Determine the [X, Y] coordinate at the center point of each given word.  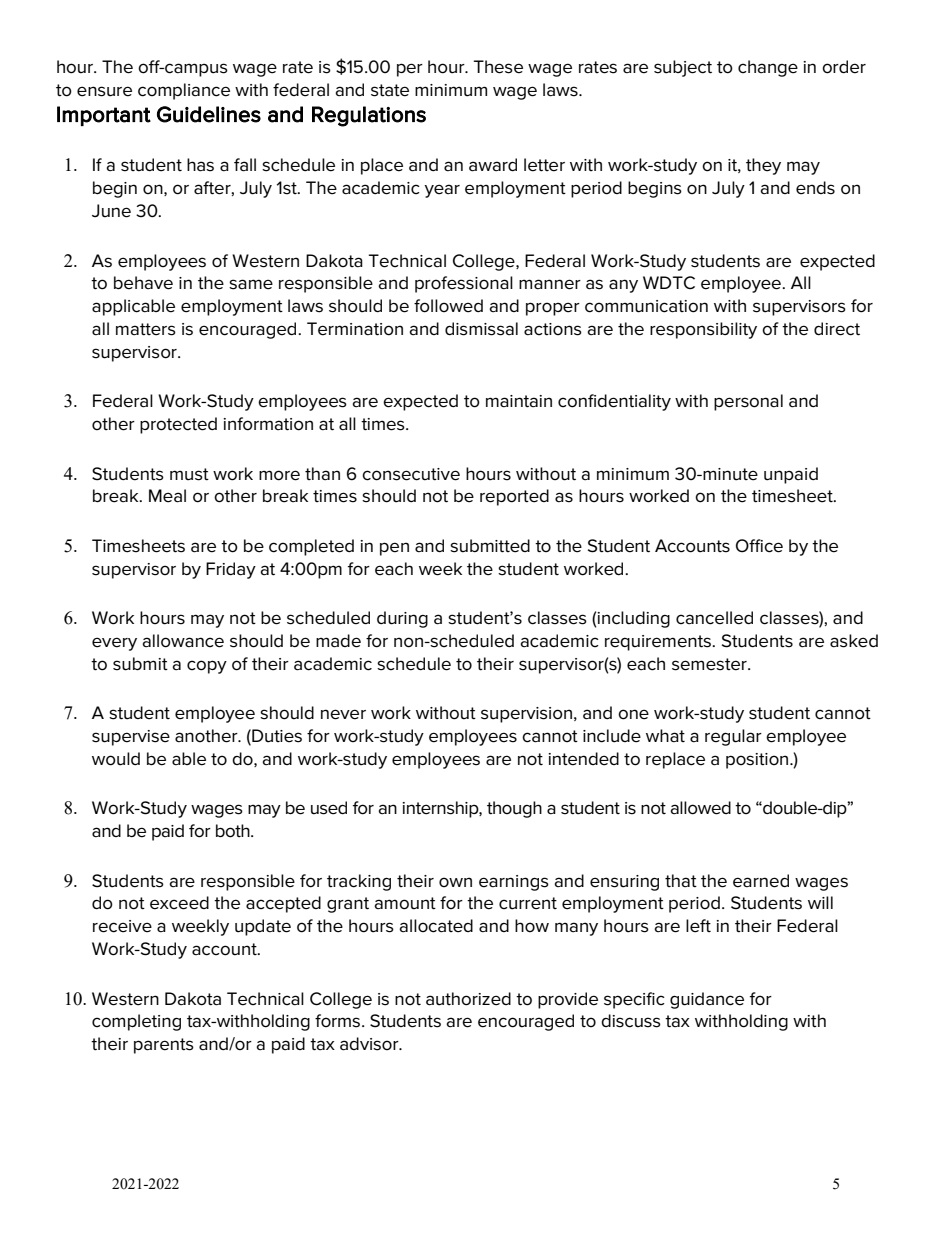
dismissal [481, 329]
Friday [231, 570]
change [768, 68]
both [234, 831]
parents [164, 1046]
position [758, 761]
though [514, 809]
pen [394, 549]
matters [146, 329]
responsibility [703, 330]
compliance [184, 91]
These [498, 67]
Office [759, 546]
